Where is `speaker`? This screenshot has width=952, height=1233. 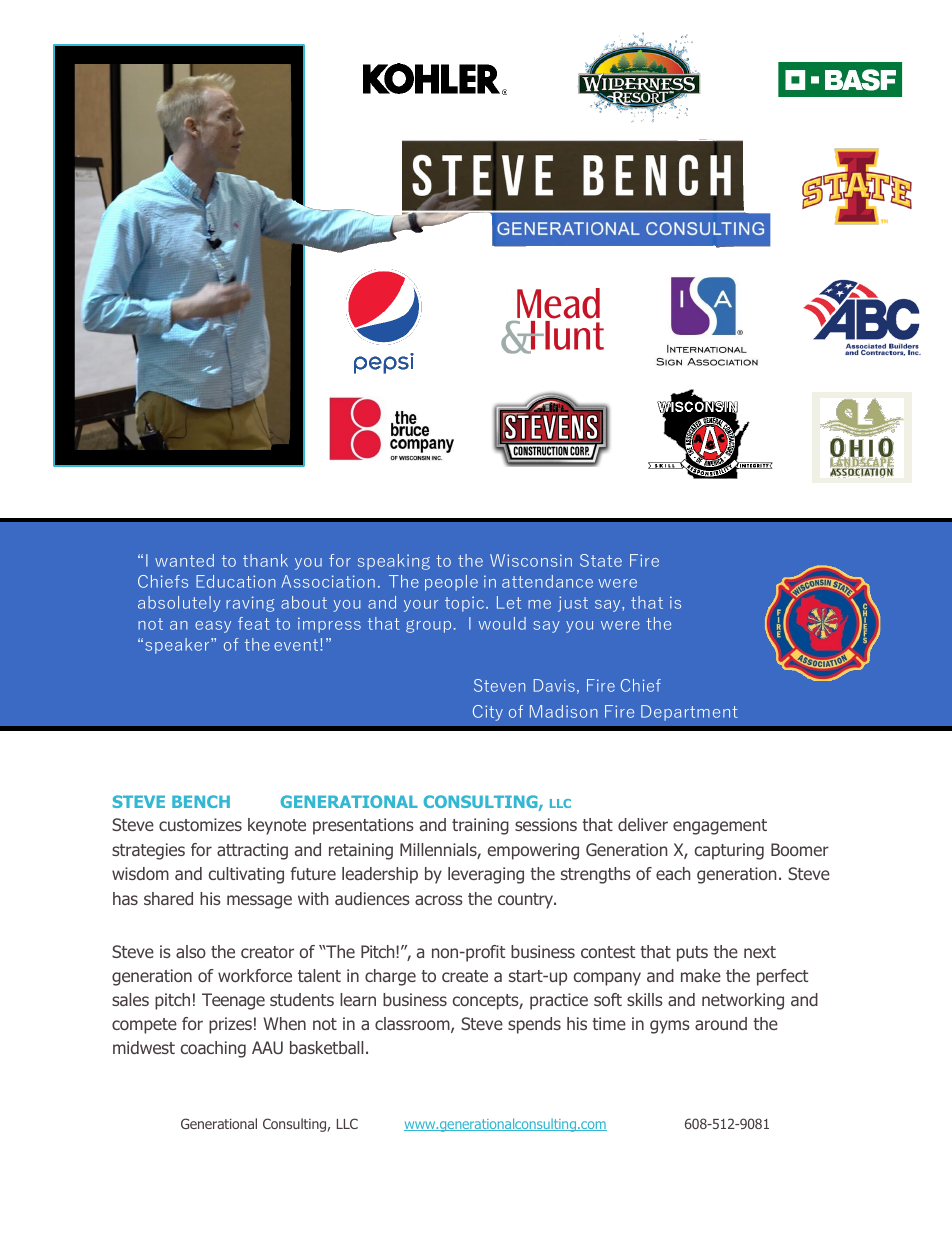
speaker is located at coordinates (179, 646).
